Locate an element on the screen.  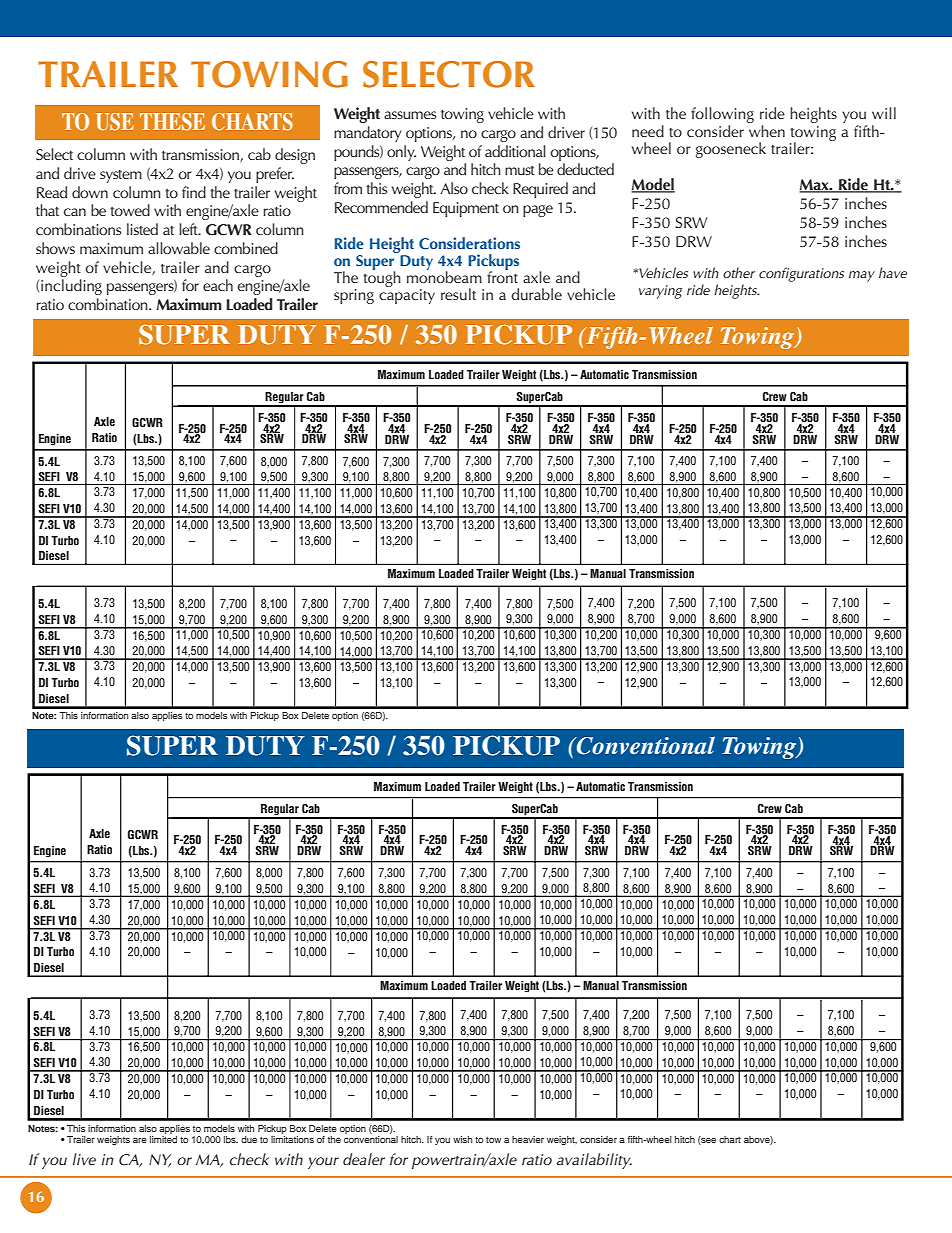
THESE is located at coordinates (172, 122).
